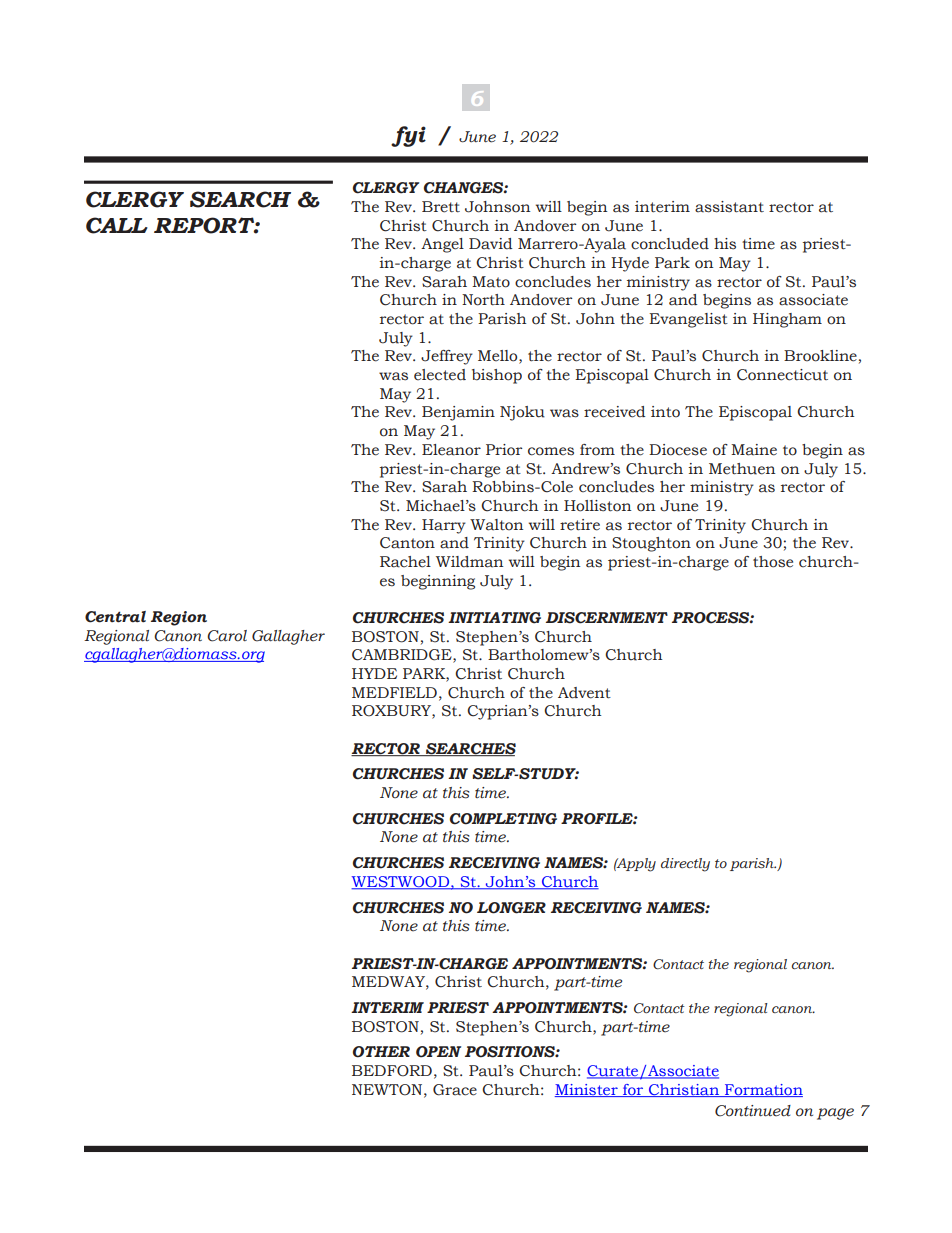  I want to click on Brett, so click(441, 207).
